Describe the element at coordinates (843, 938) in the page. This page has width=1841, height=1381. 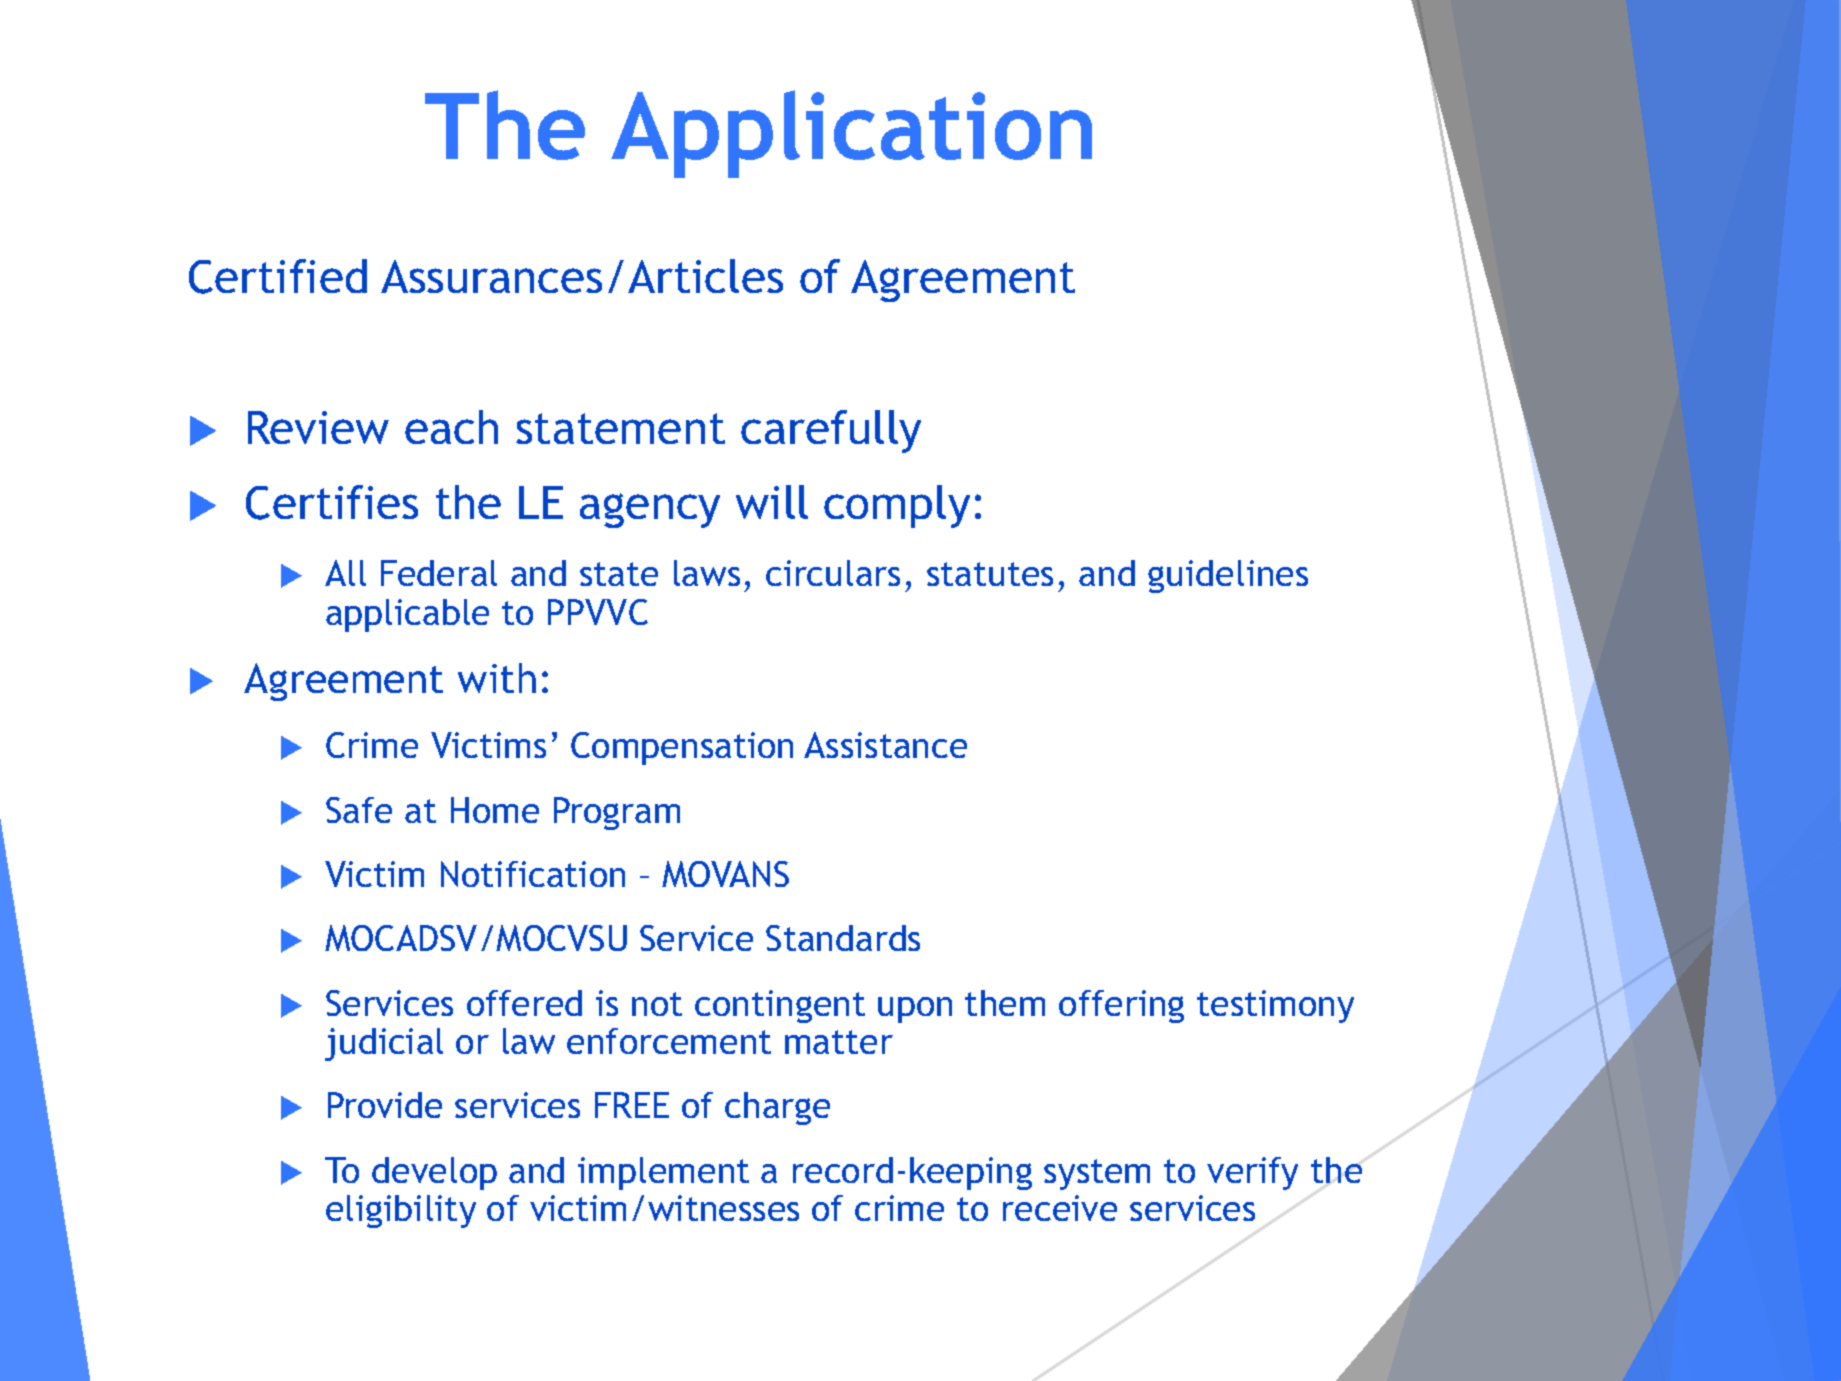
I see `Standards` at that location.
